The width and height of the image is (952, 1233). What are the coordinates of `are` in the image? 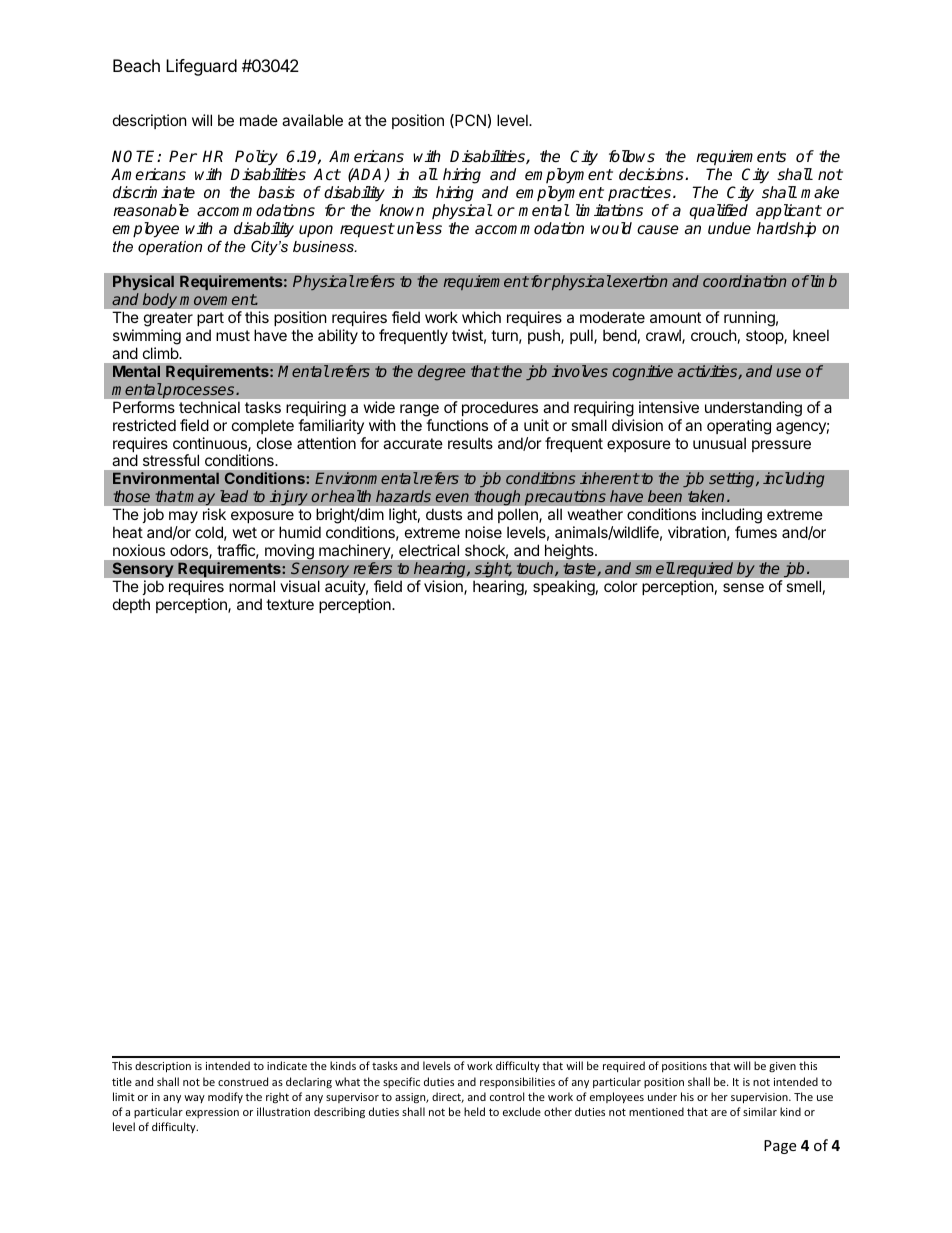 It's located at (719, 1113).
